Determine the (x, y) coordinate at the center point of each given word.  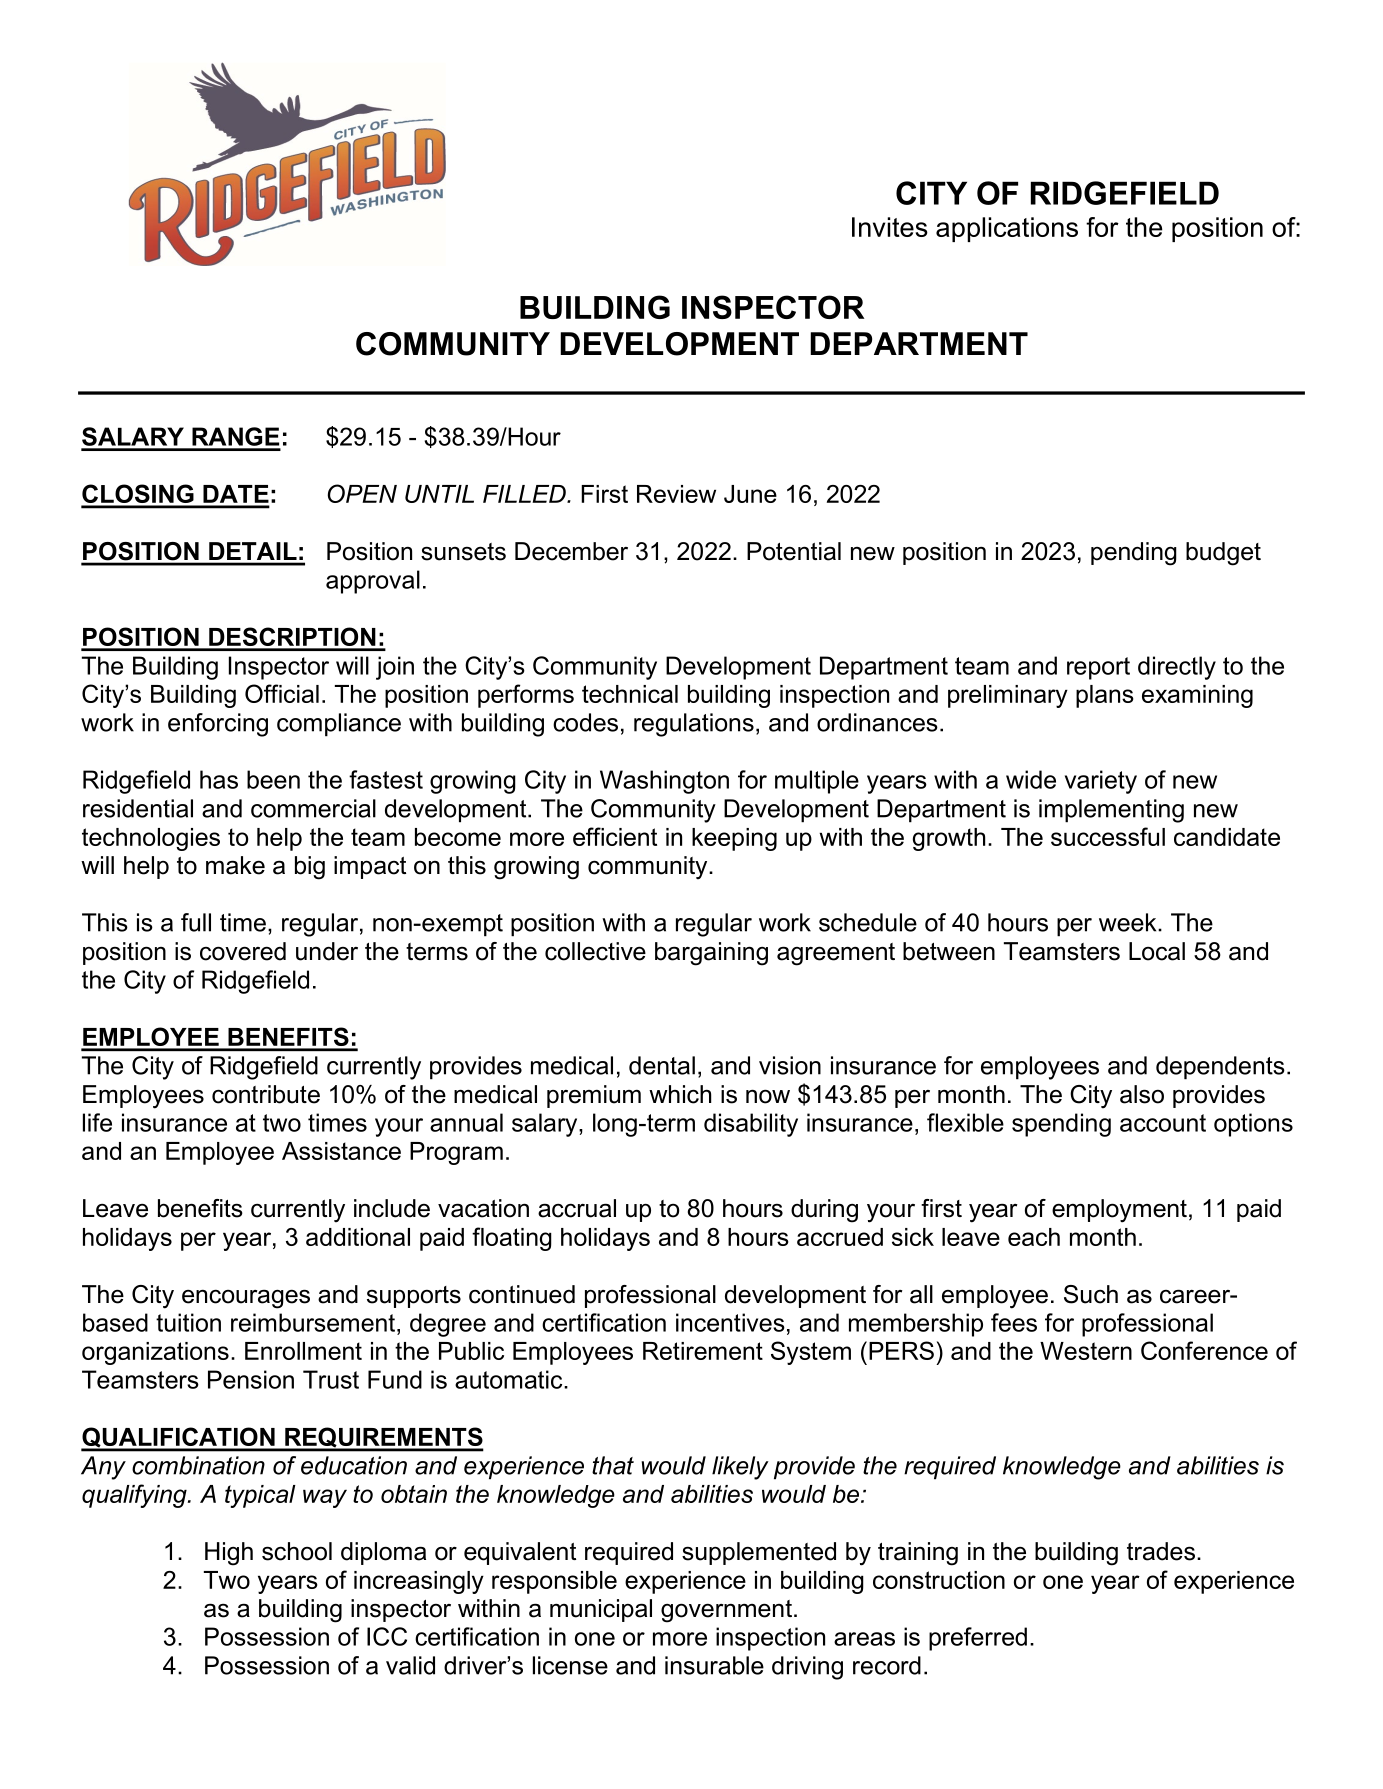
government (726, 1611)
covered (243, 951)
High (229, 1554)
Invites (890, 227)
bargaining (711, 954)
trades (1161, 1551)
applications (1007, 229)
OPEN (362, 493)
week (1129, 922)
